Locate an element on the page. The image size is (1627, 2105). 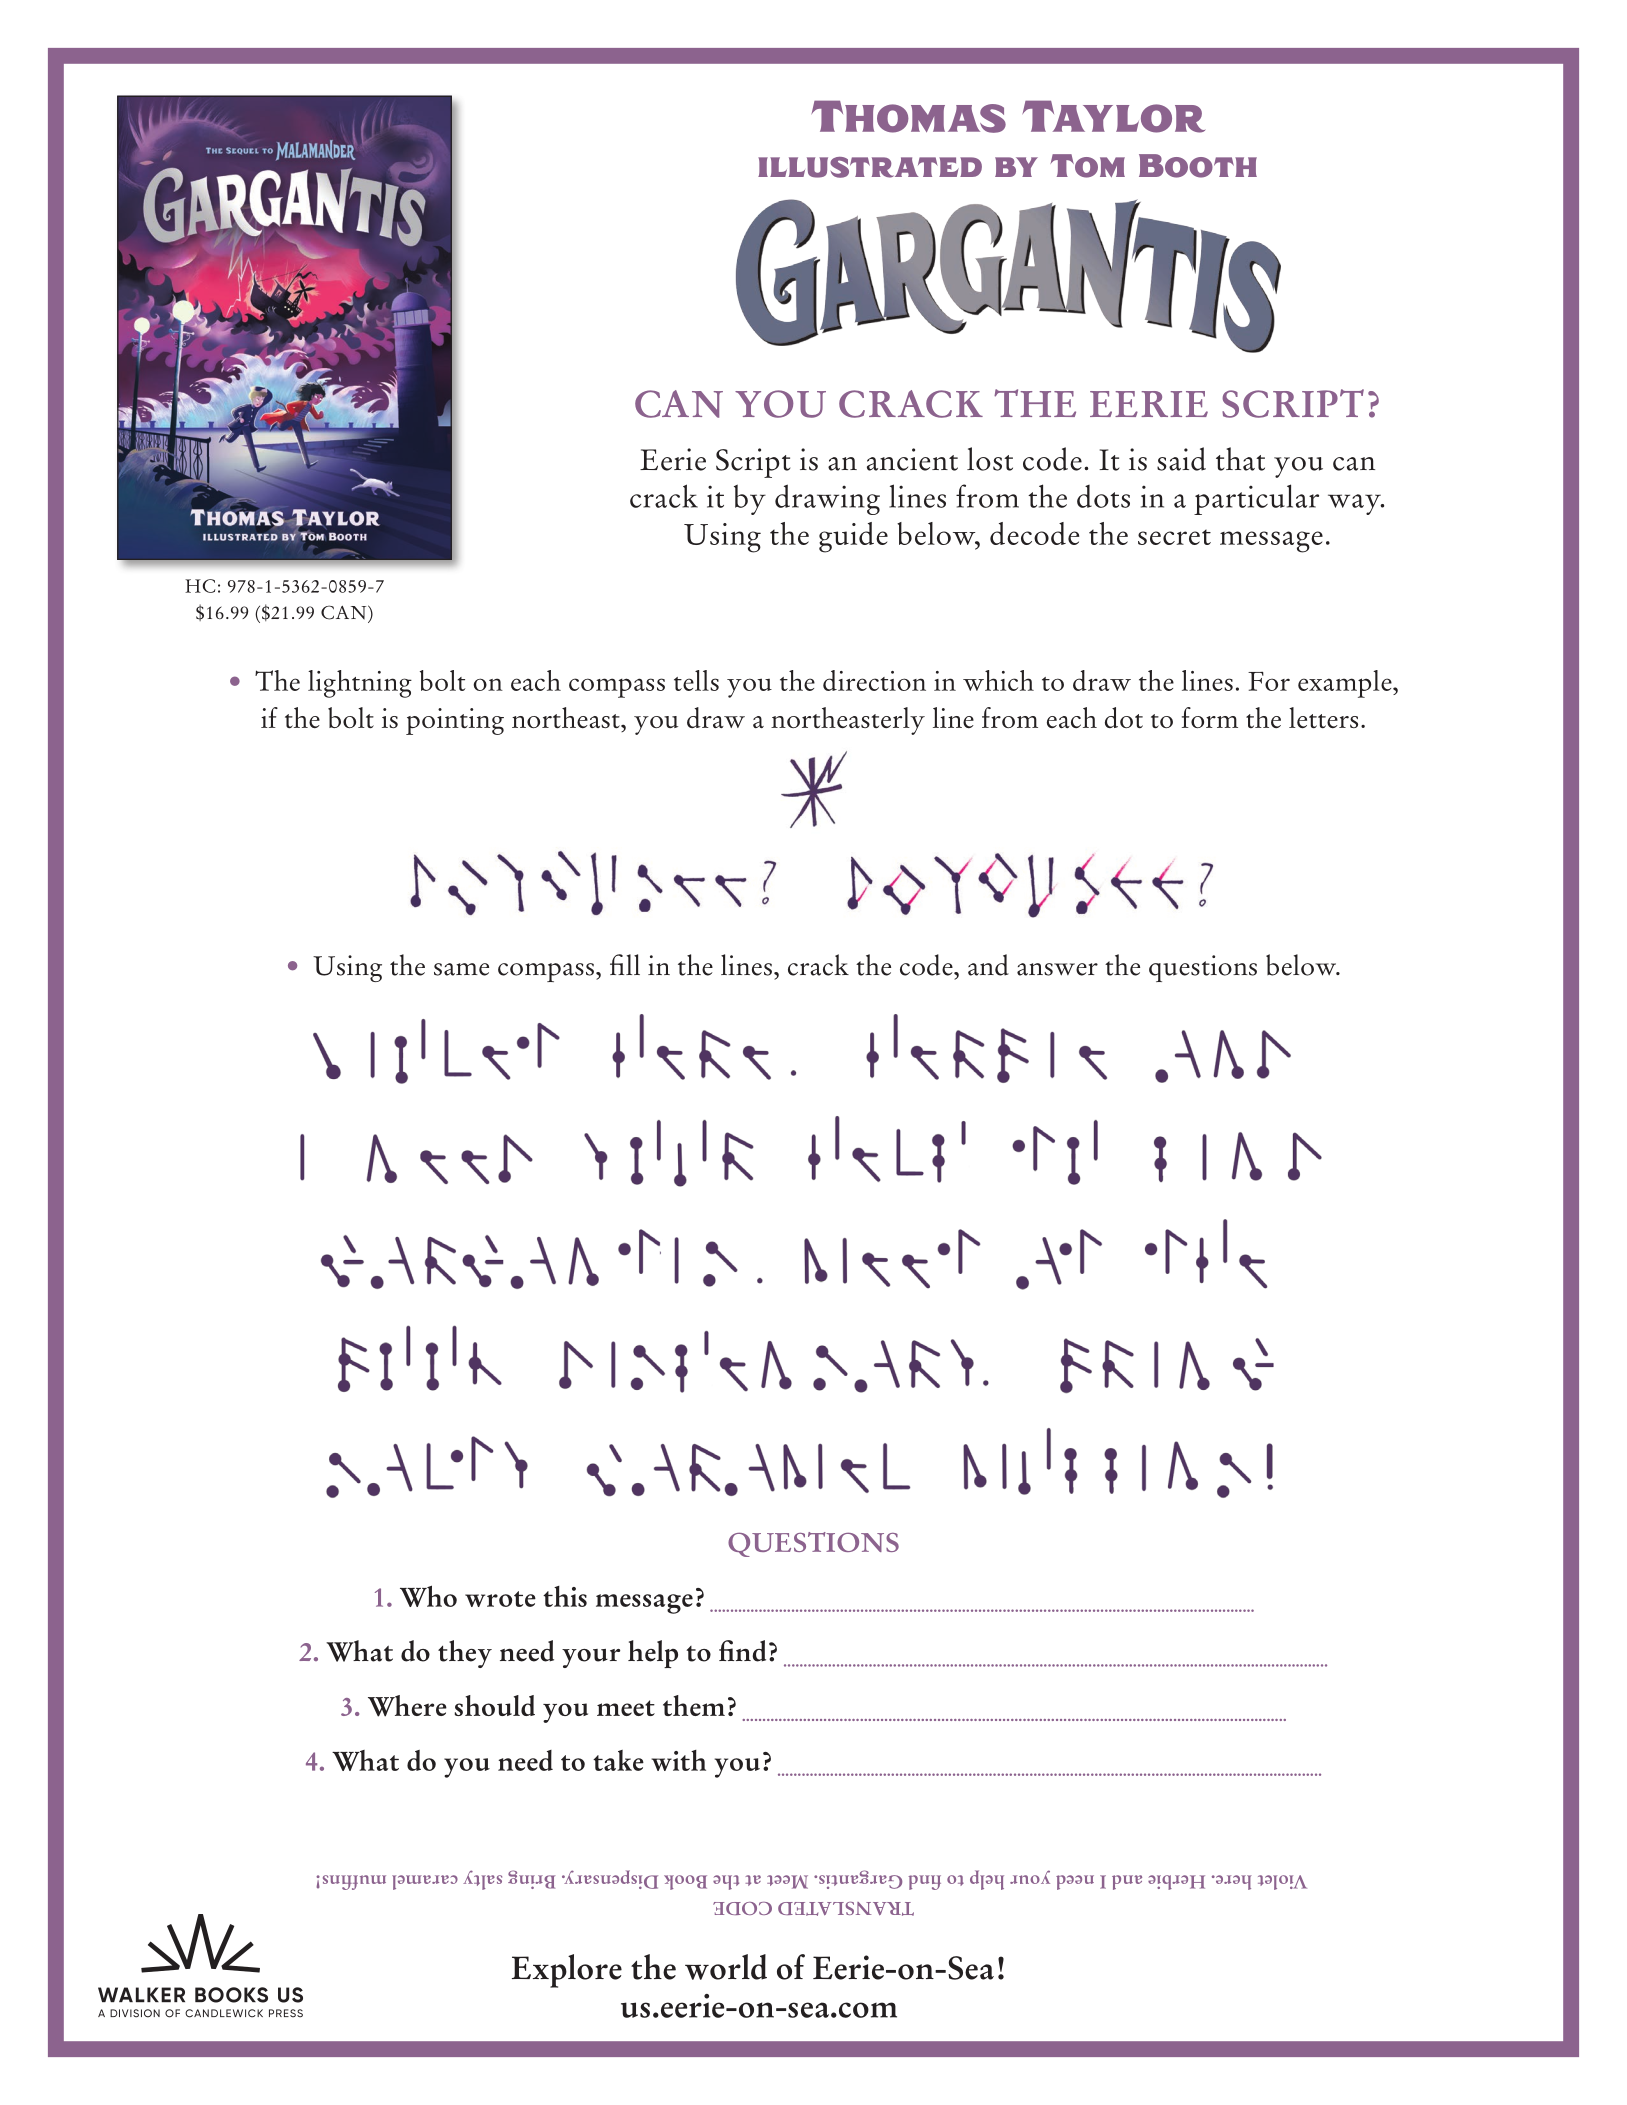
pointing is located at coordinates (455, 721).
